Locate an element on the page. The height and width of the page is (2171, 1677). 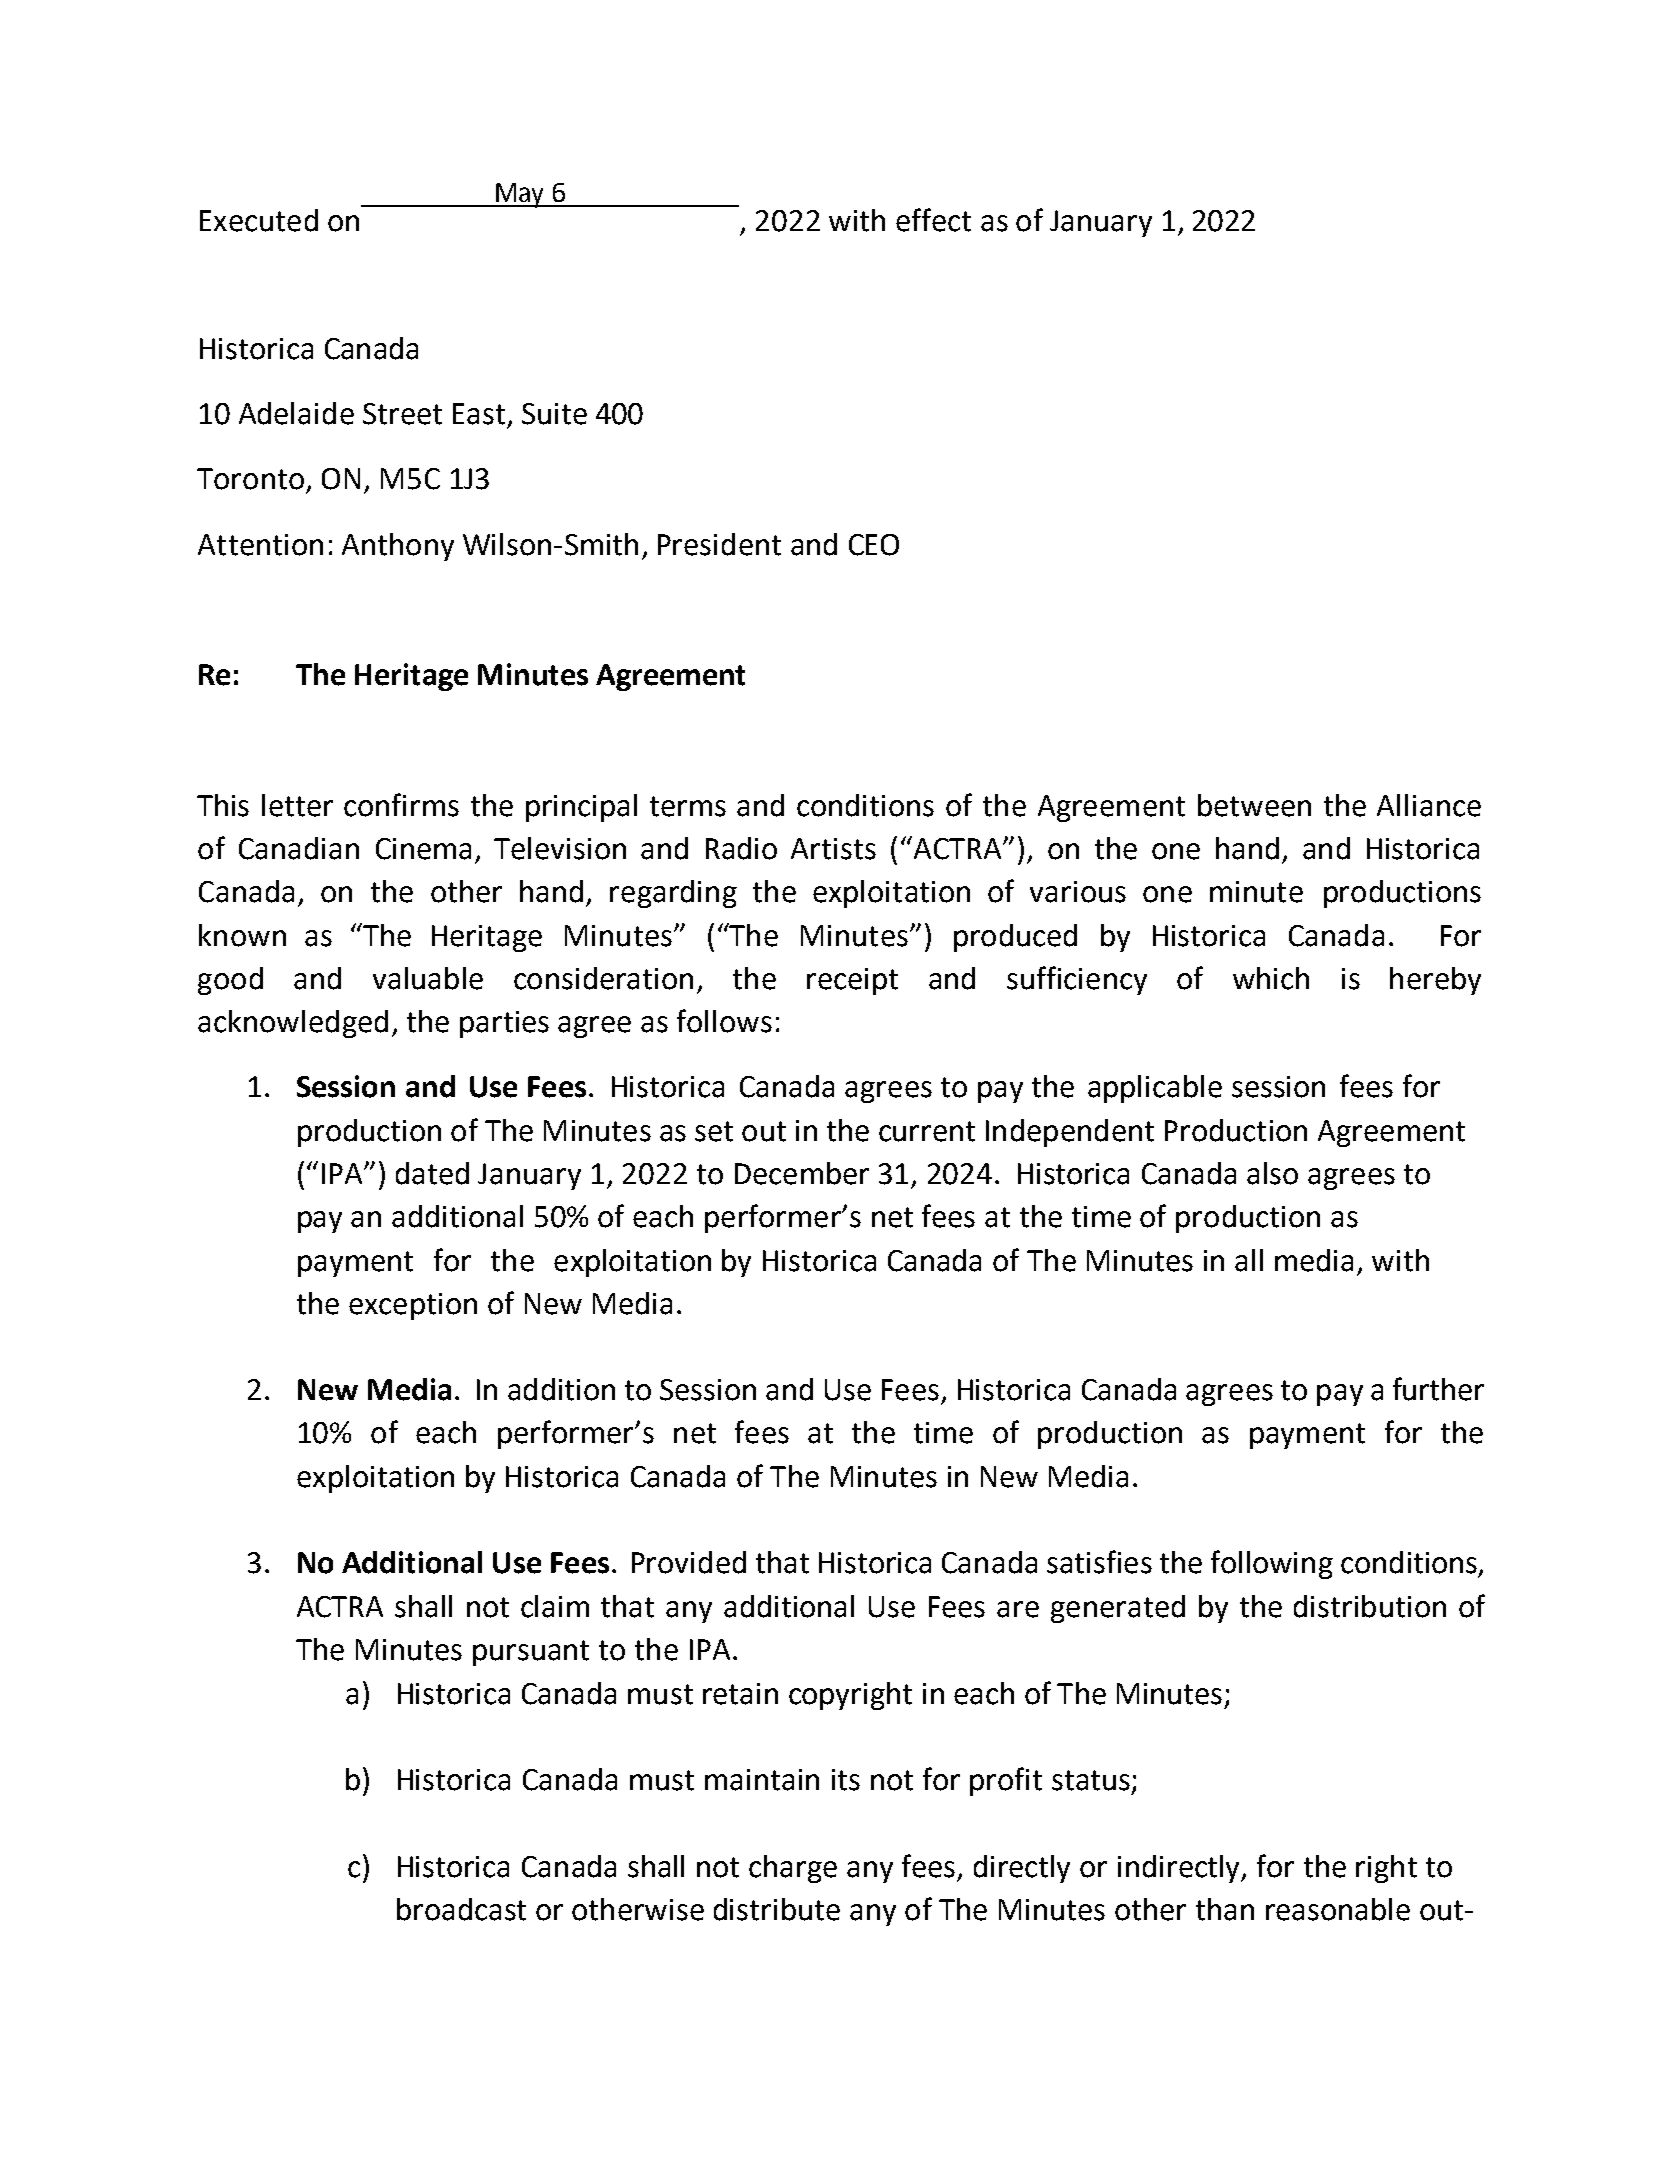
following is located at coordinates (1272, 1564).
